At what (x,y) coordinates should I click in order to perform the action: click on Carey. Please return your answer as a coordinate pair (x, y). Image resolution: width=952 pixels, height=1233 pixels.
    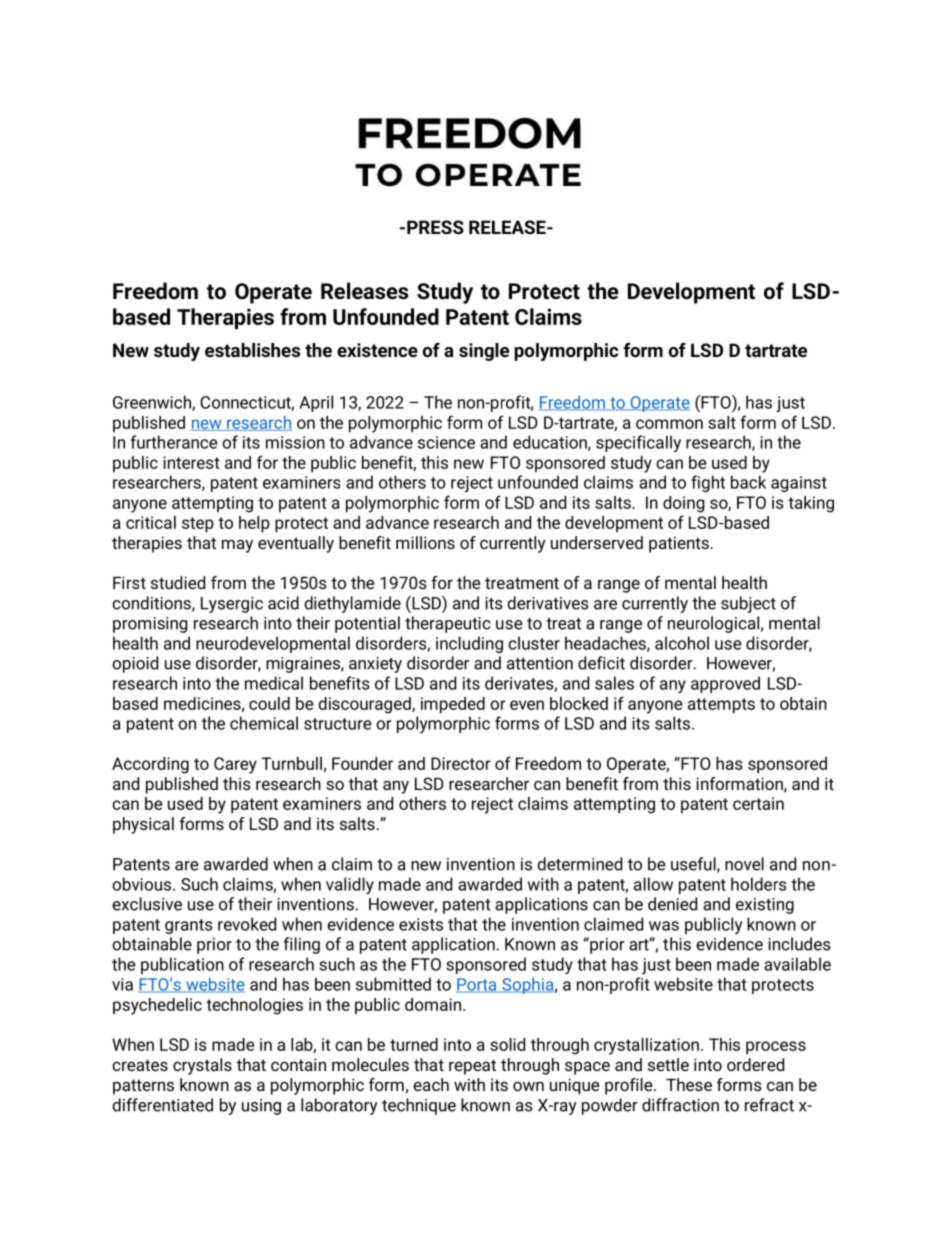
    Looking at the image, I should click on (235, 765).
